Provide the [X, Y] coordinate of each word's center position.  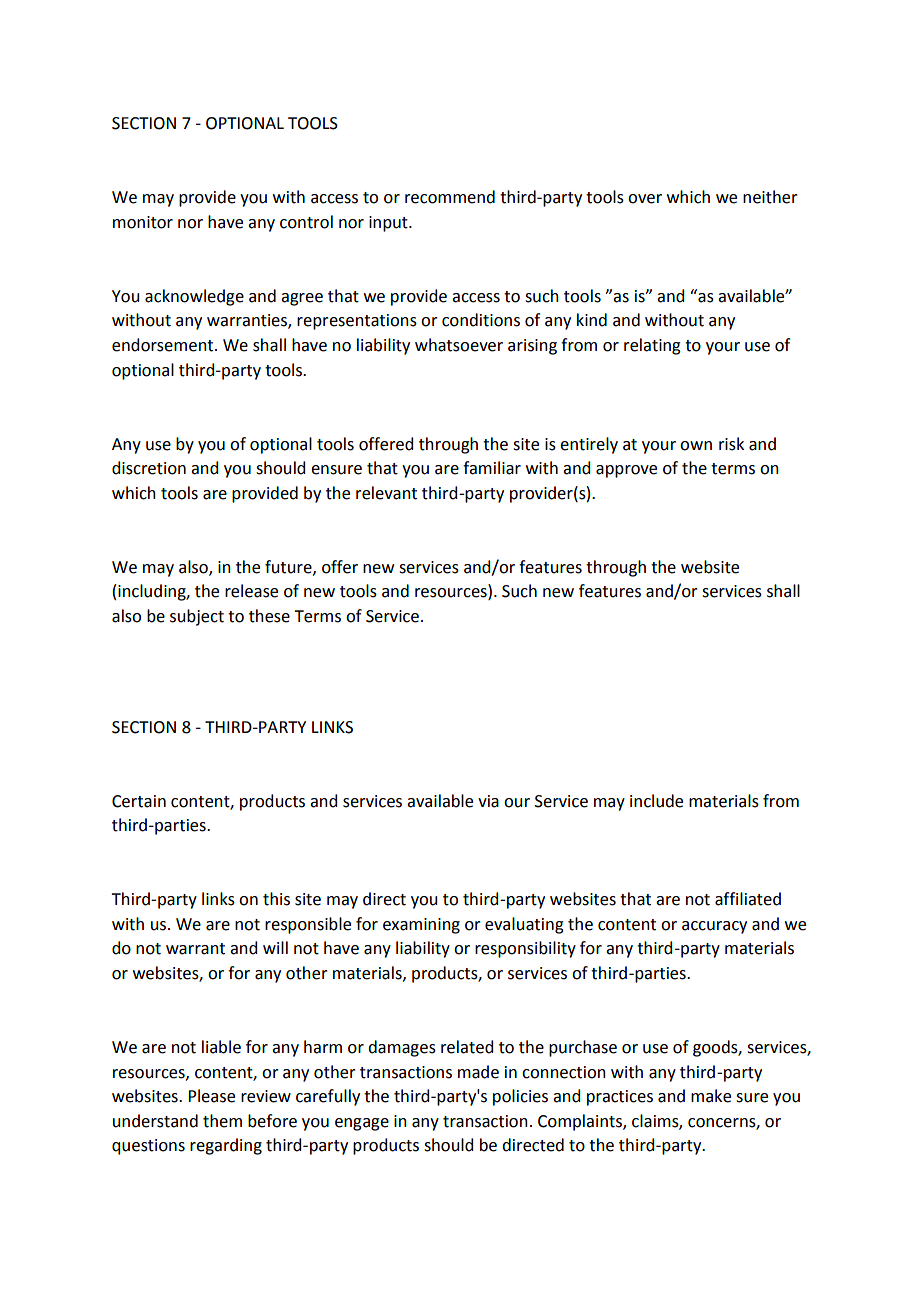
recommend [450, 197]
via [488, 801]
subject [197, 617]
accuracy [714, 927]
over [645, 199]
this [276, 899]
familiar [492, 468]
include [656, 801]
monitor [143, 222]
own [696, 446]
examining [421, 926]
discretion [149, 468]
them [222, 1121]
